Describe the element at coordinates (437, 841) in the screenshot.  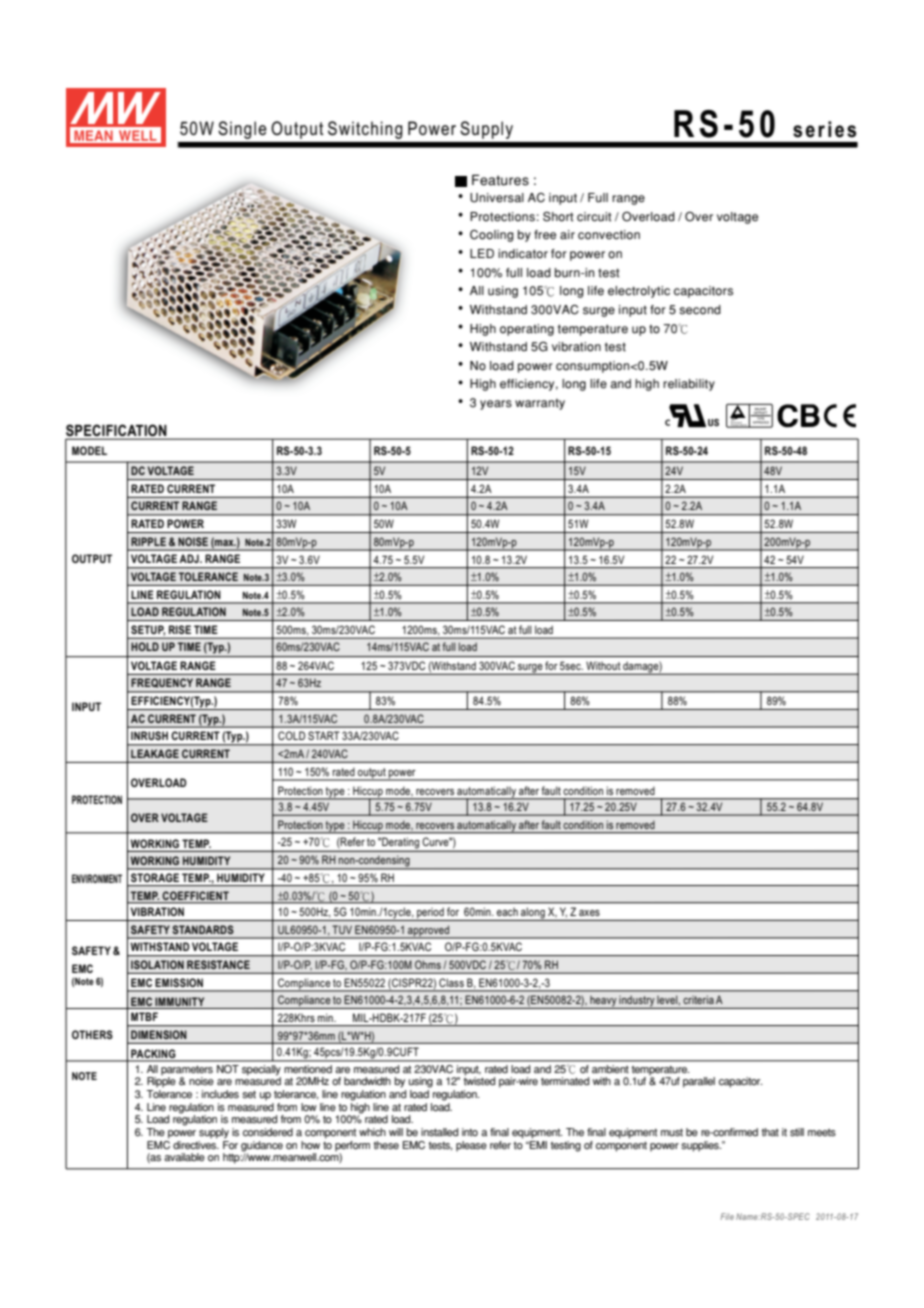
I see `Curve` at that location.
